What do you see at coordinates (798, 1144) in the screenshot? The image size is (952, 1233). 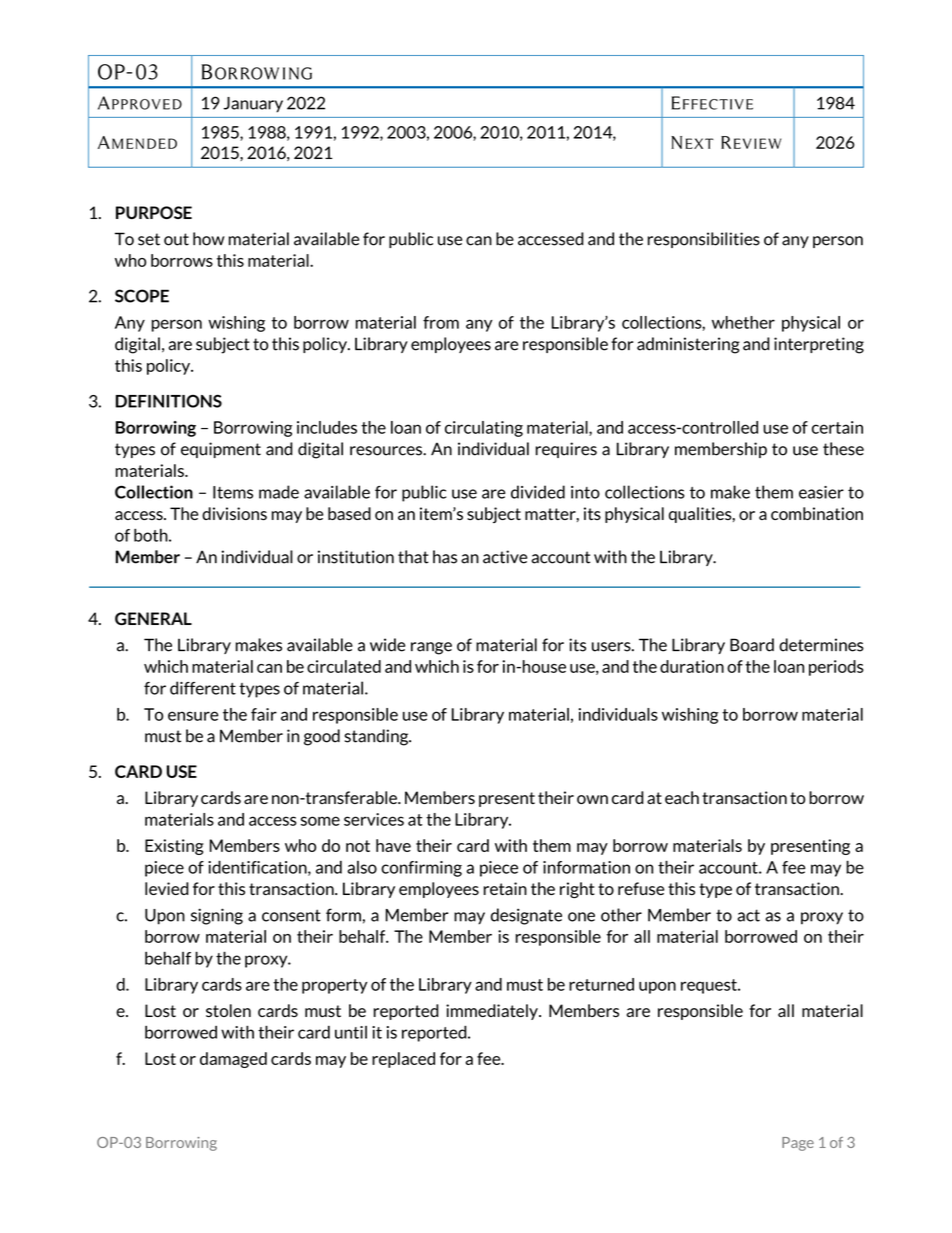 I see `Page` at bounding box center [798, 1144].
